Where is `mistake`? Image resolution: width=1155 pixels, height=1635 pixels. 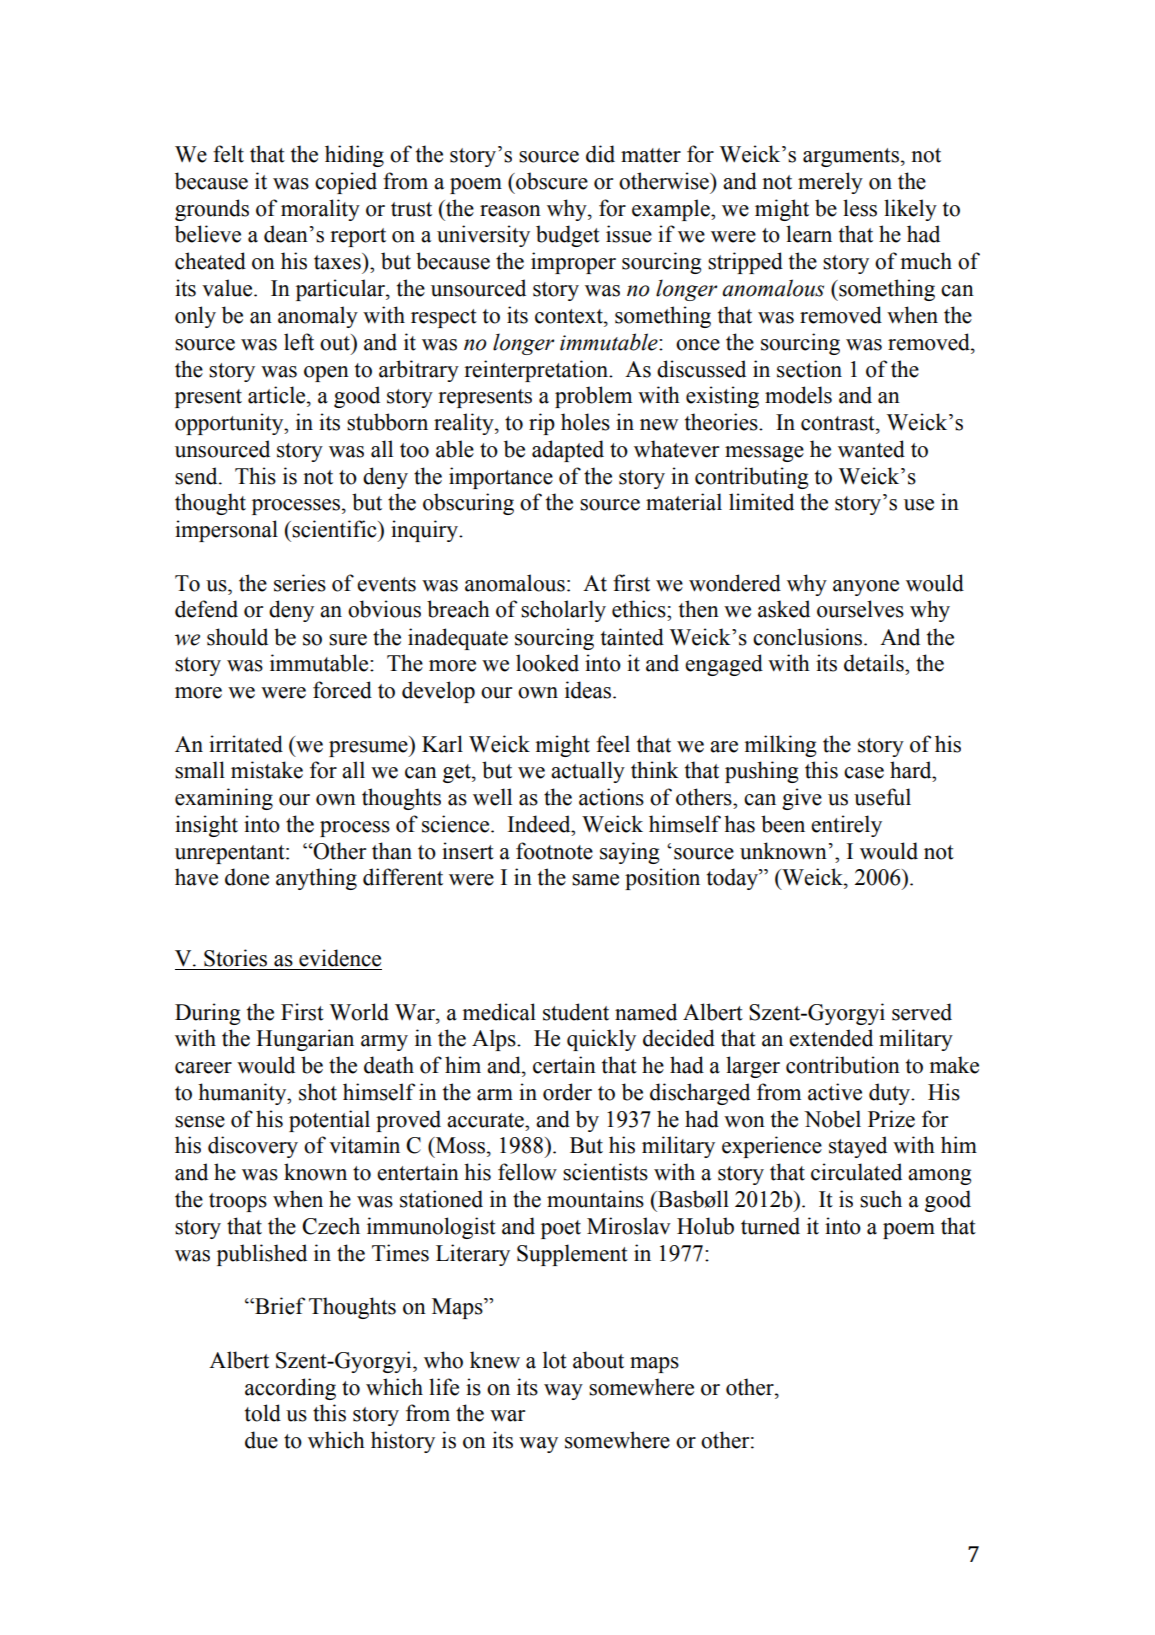
mistake is located at coordinates (267, 770).
